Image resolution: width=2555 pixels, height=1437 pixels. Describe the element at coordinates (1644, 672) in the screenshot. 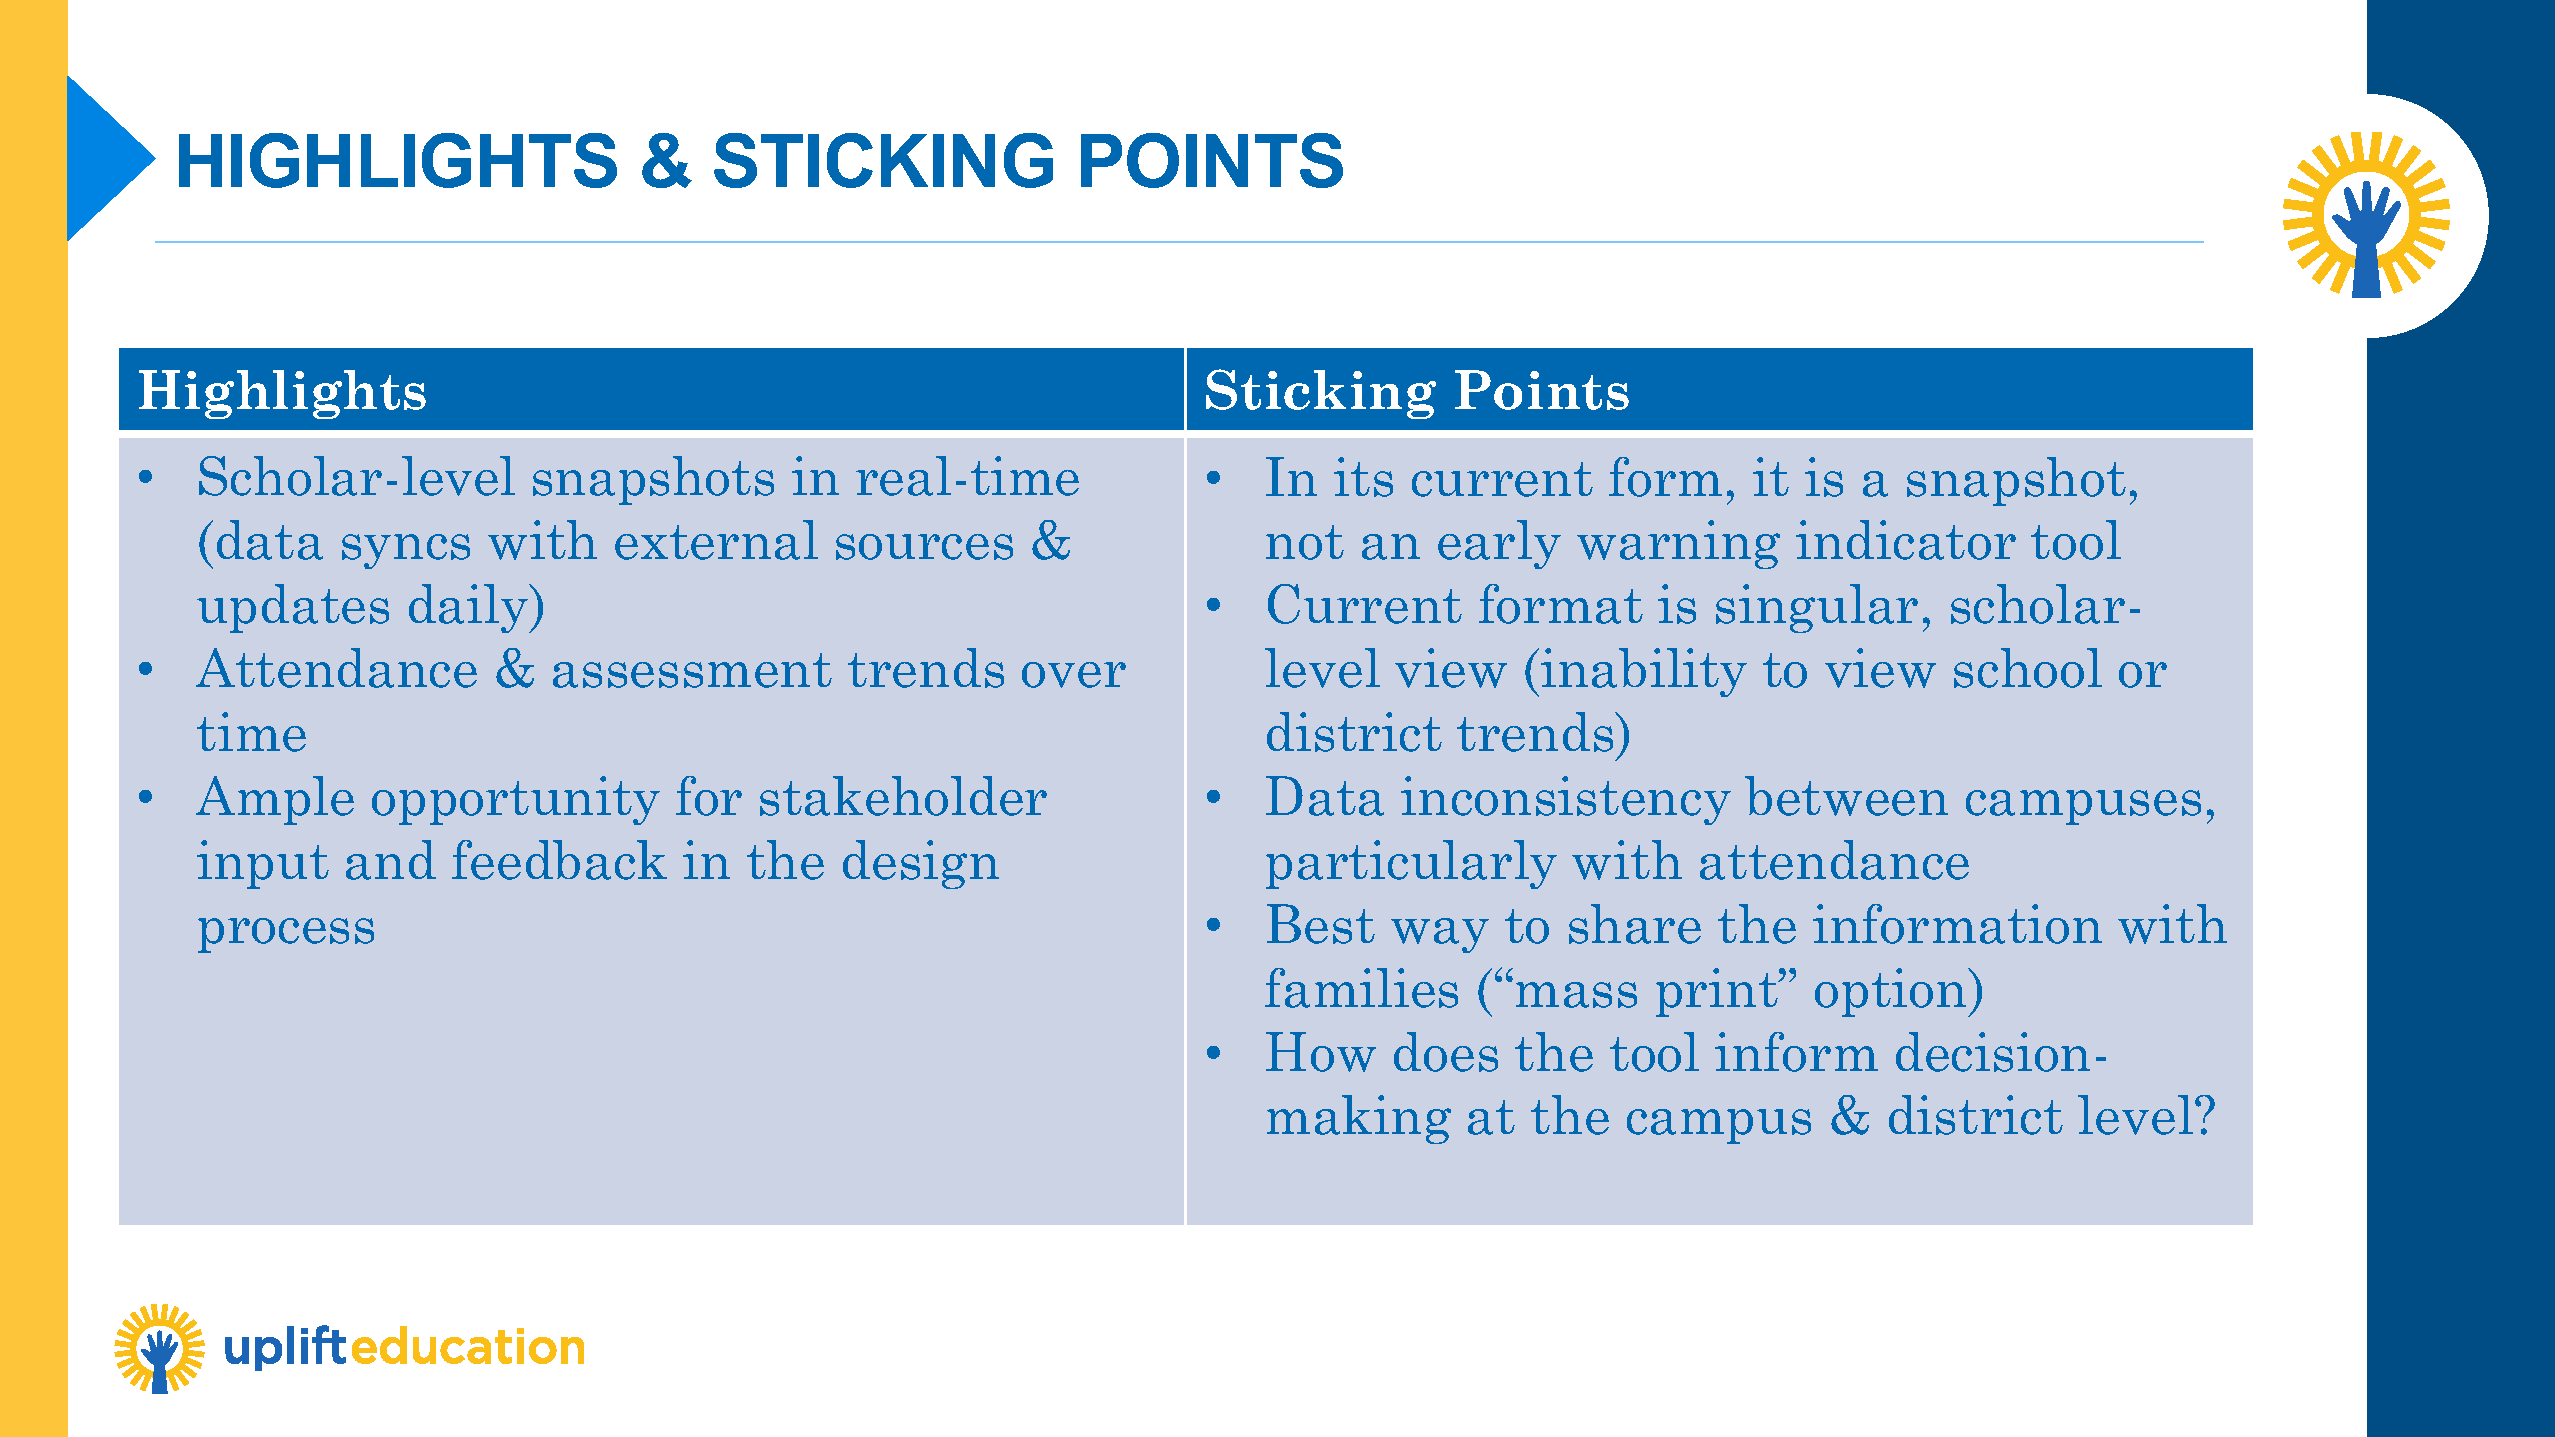

I see `inability` at that location.
